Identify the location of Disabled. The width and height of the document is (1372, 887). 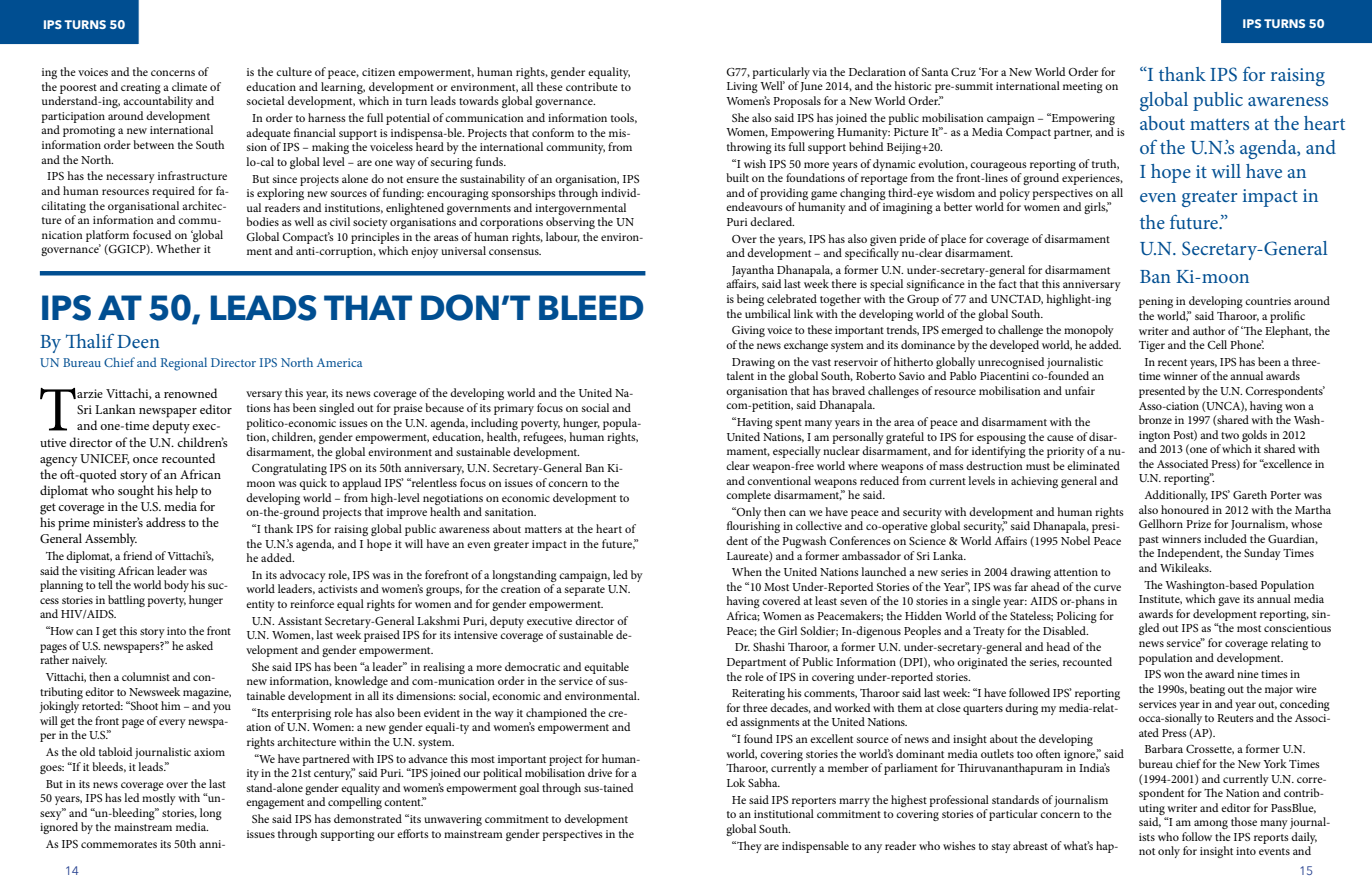
(1065, 630).
